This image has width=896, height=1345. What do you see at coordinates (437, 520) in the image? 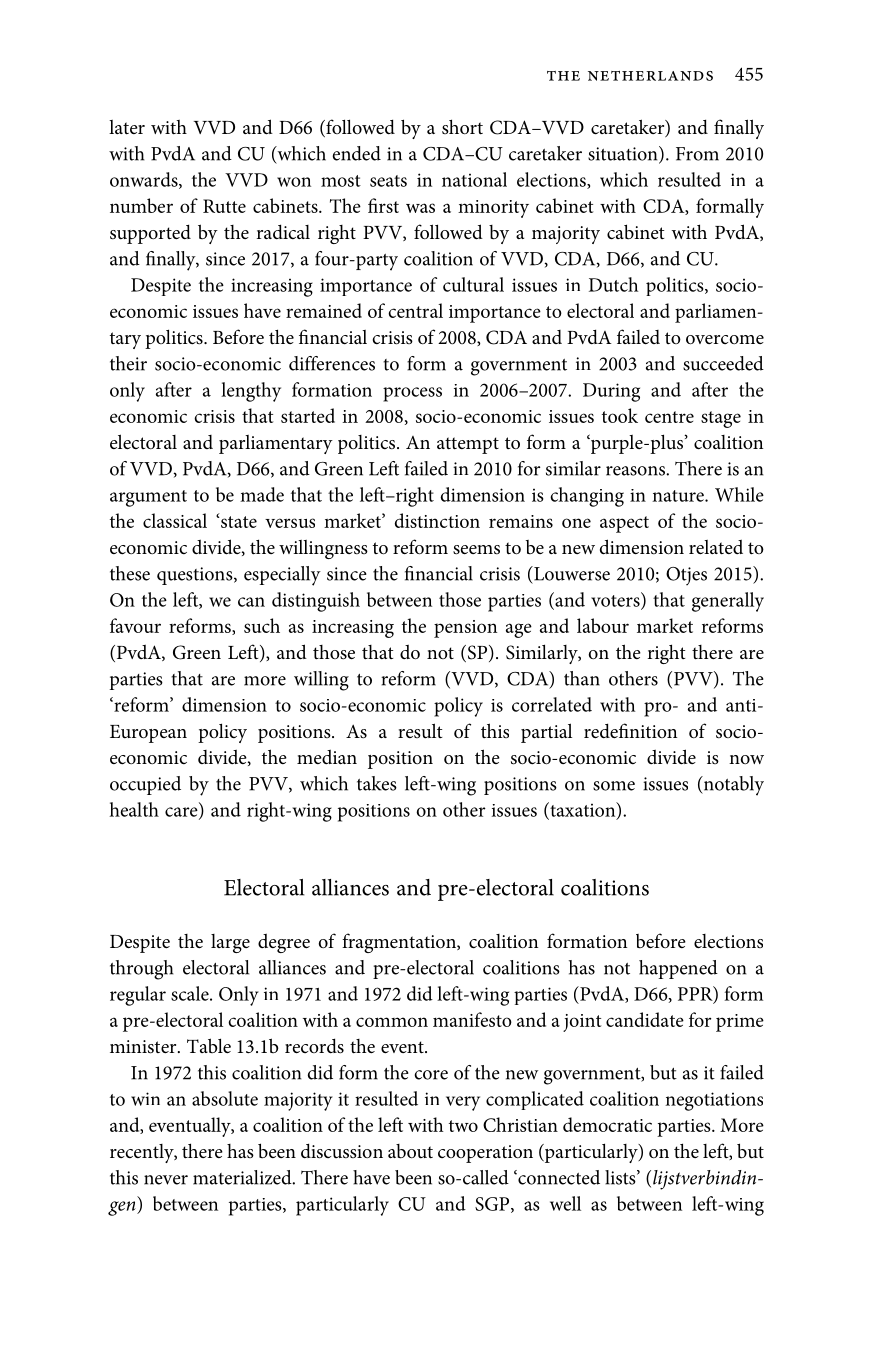
I see `distinction` at bounding box center [437, 520].
